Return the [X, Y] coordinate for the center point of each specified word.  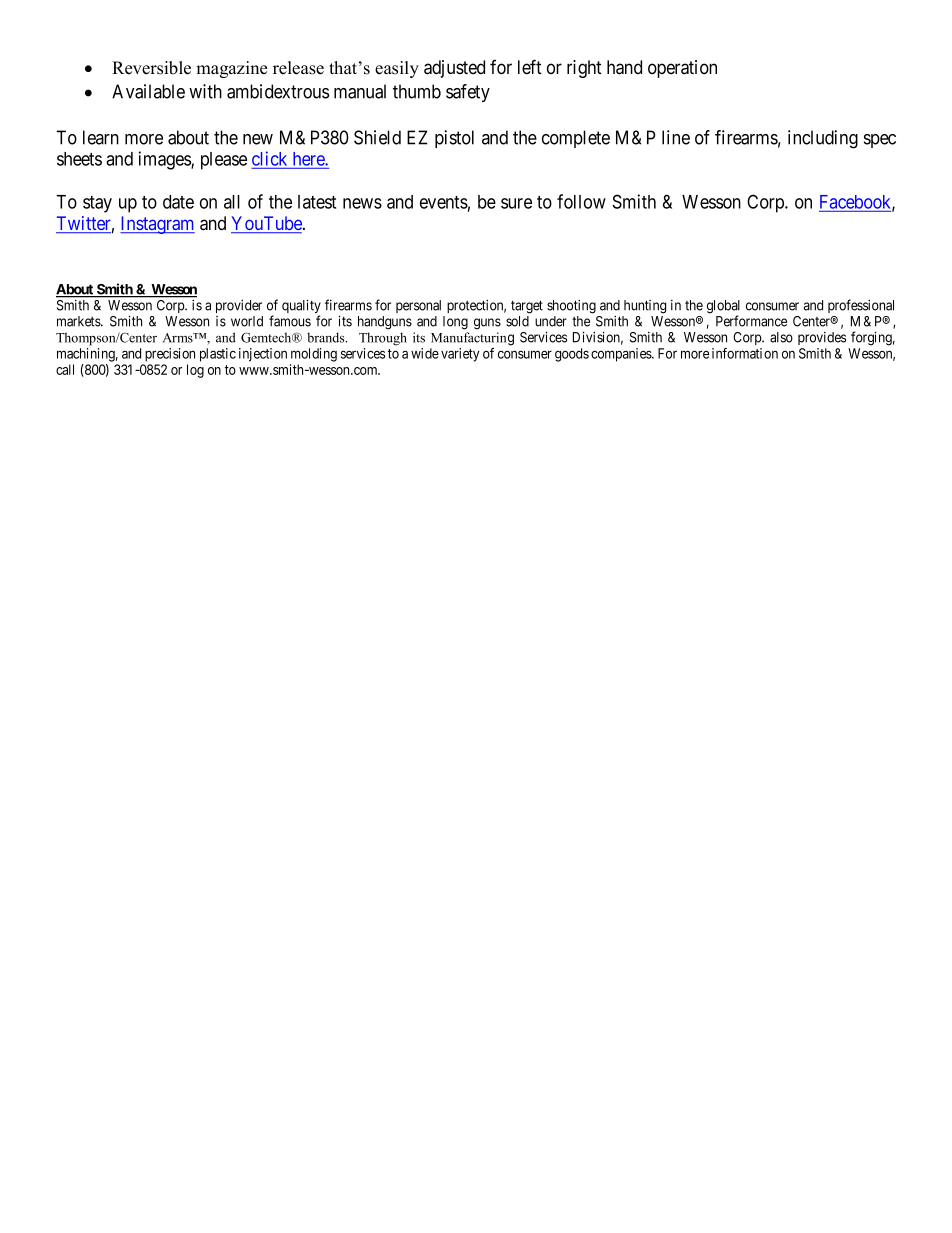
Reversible [151, 68]
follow [581, 201]
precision [170, 355]
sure [516, 203]
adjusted [454, 69]
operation [682, 69]
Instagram [157, 225]
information [745, 353]
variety [460, 355]
